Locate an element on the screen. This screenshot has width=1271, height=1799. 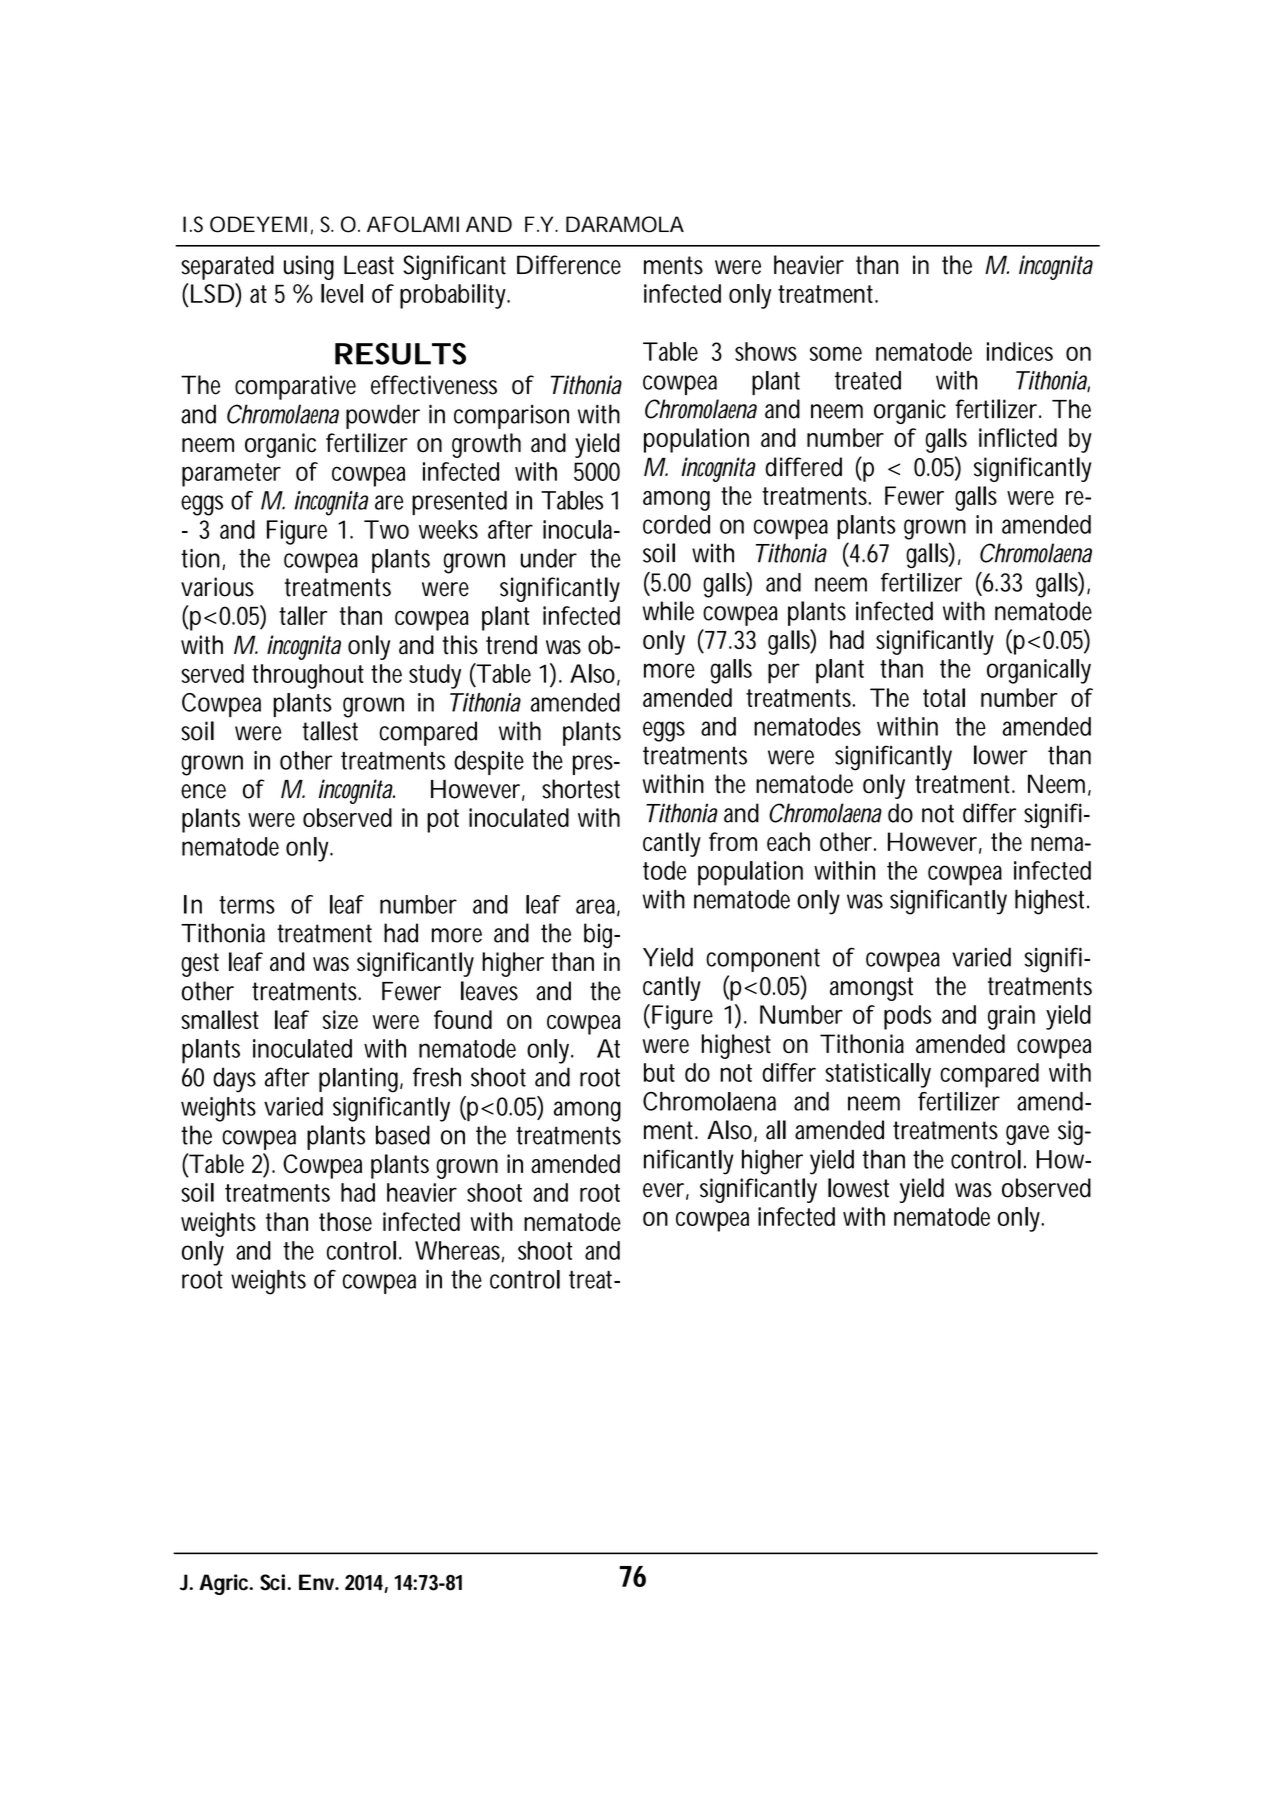
shows is located at coordinates (766, 351).
